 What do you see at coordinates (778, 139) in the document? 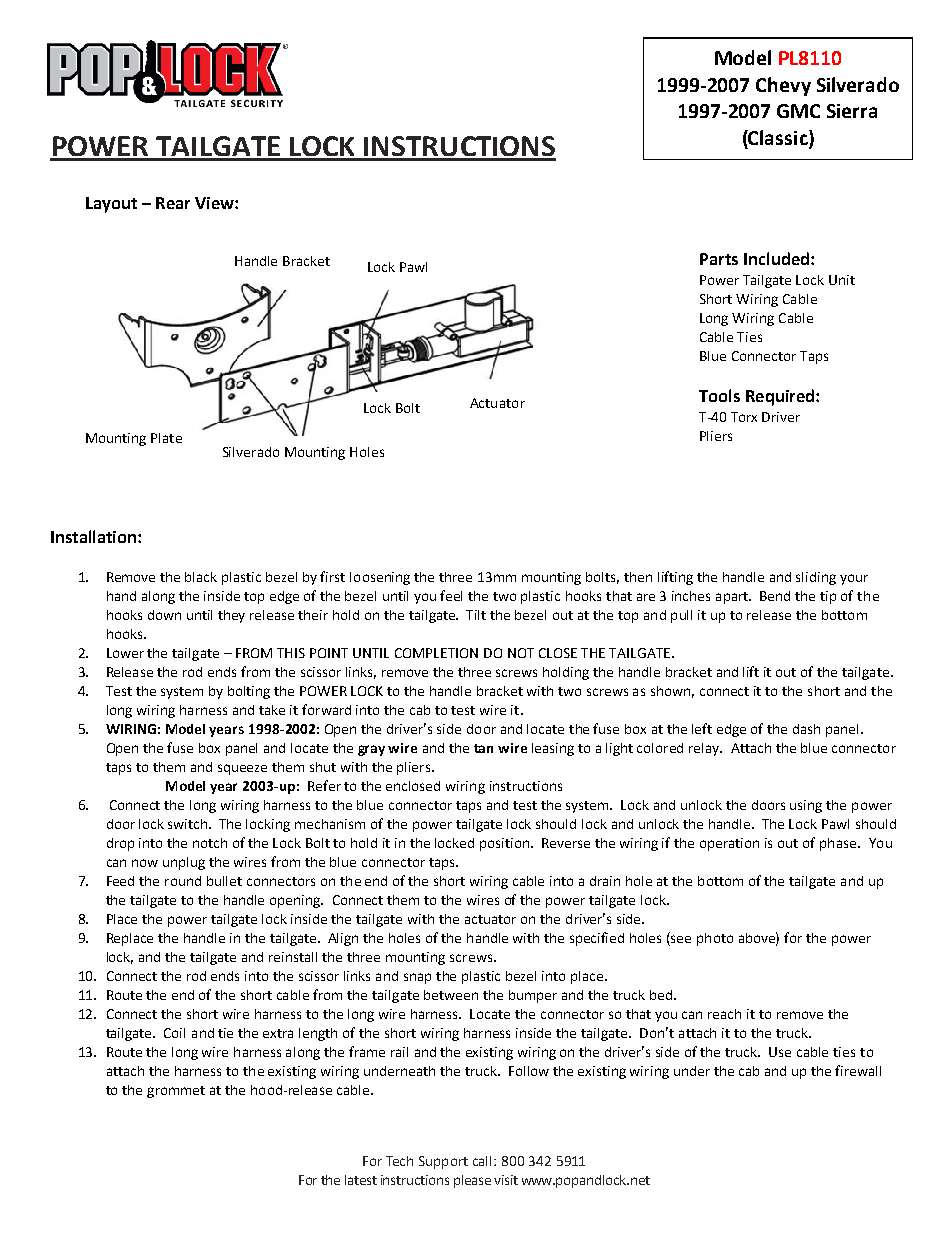
I see `Classic` at bounding box center [778, 139].
